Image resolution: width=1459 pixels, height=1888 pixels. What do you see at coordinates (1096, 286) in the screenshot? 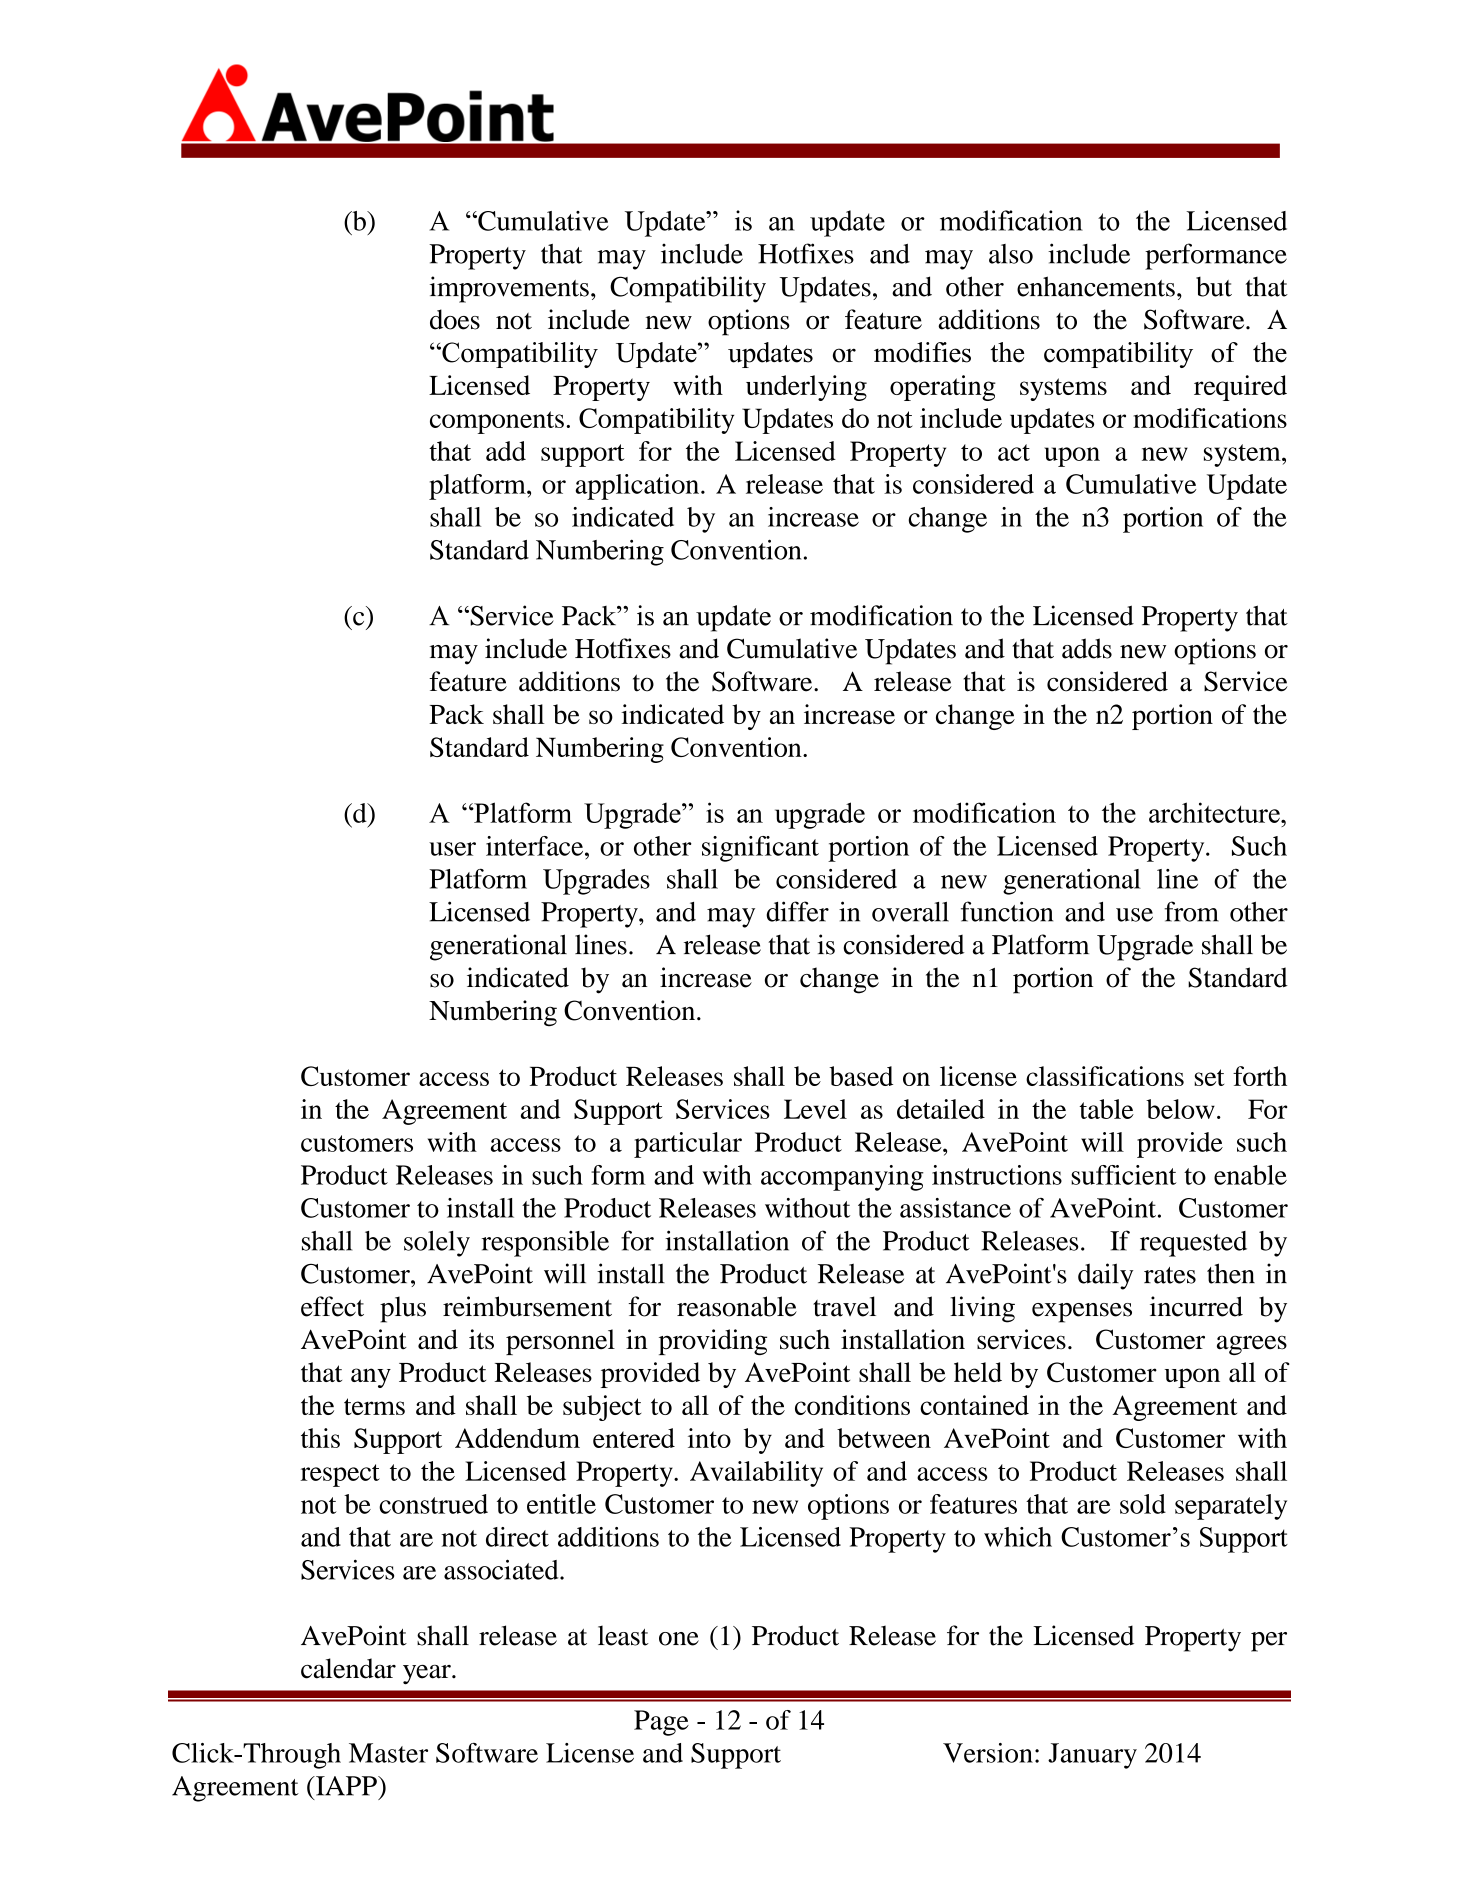
I see `enhancements` at bounding box center [1096, 286].
